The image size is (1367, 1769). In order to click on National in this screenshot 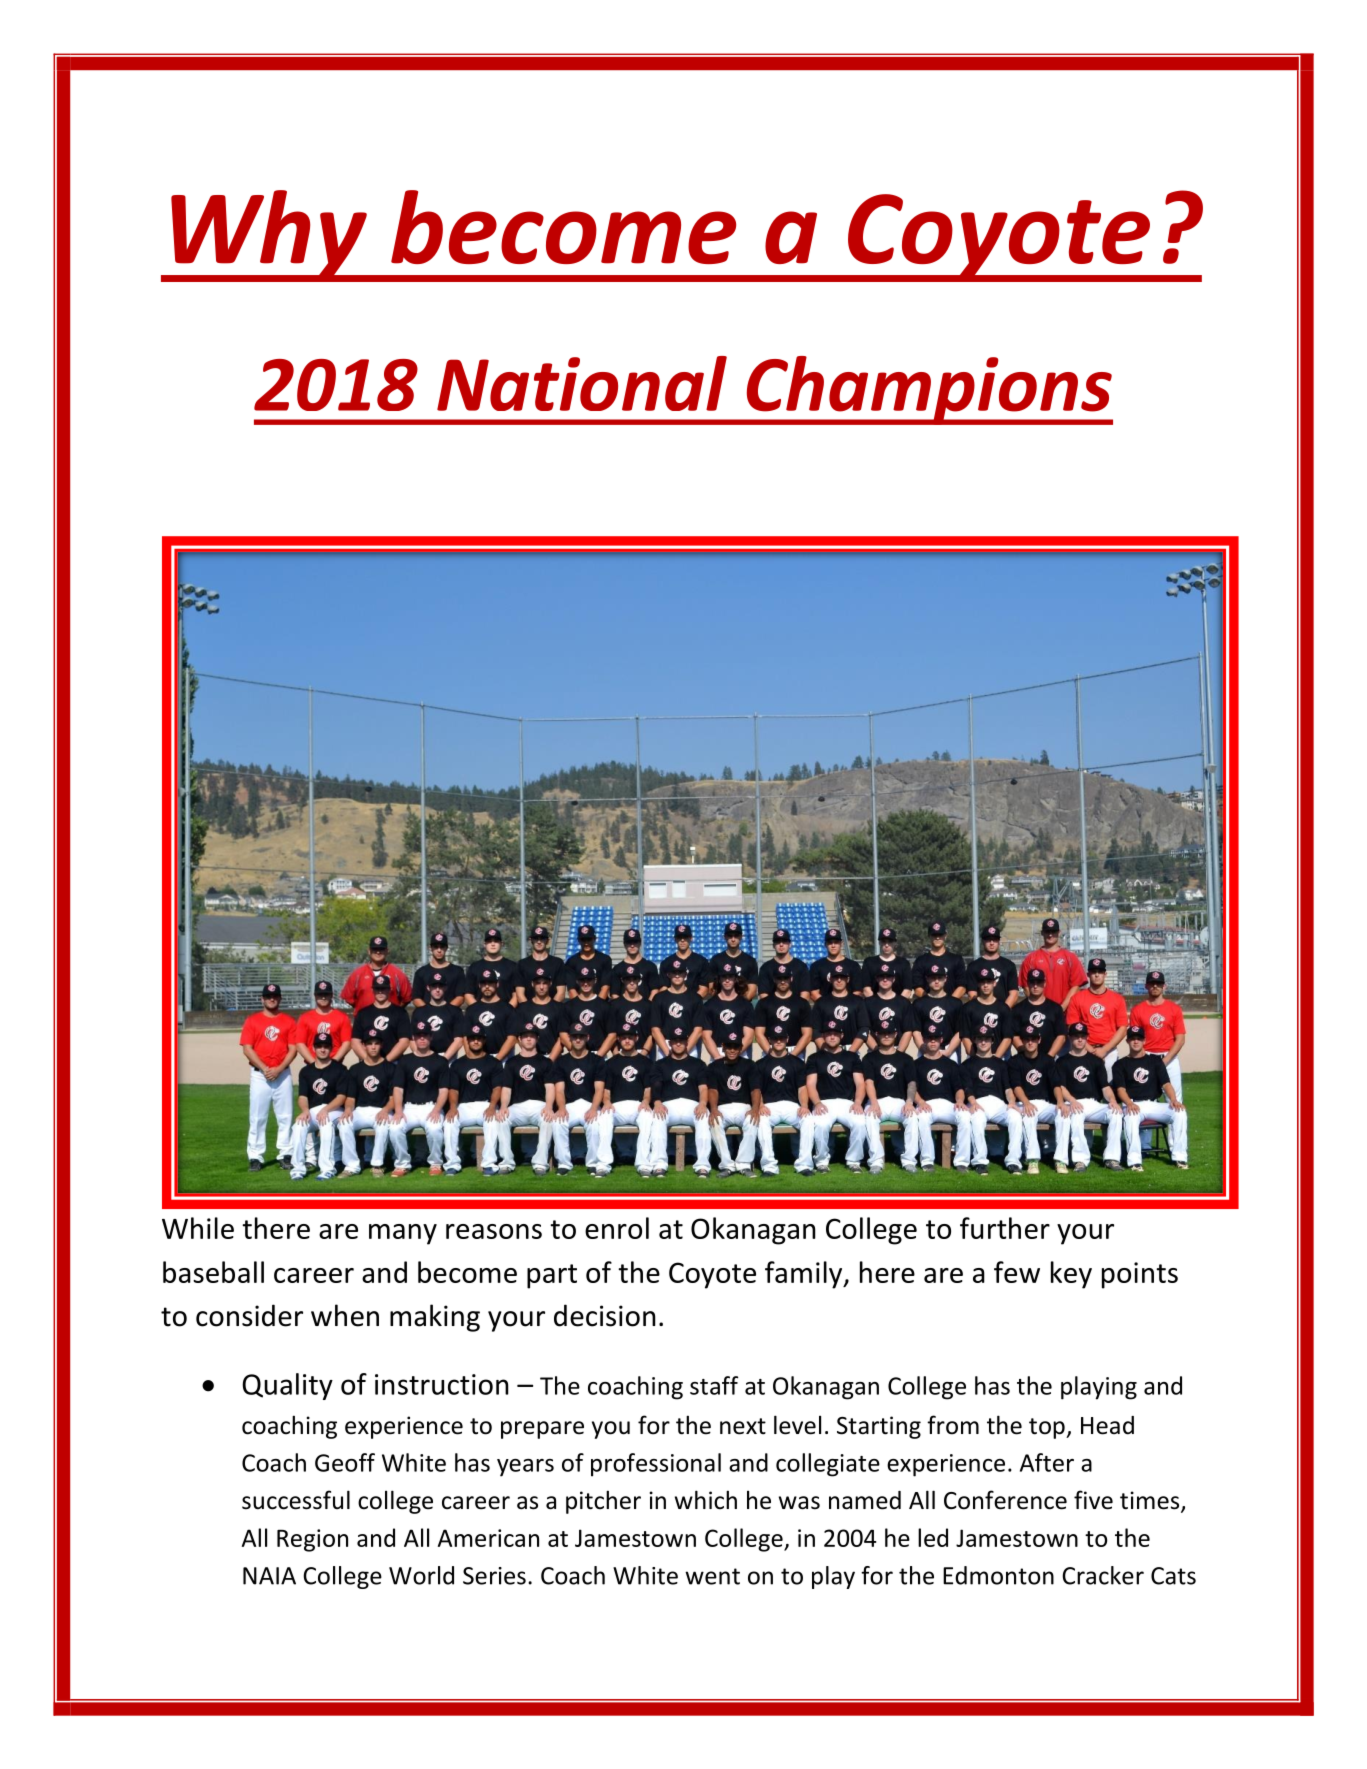, I will do `click(582, 383)`.
